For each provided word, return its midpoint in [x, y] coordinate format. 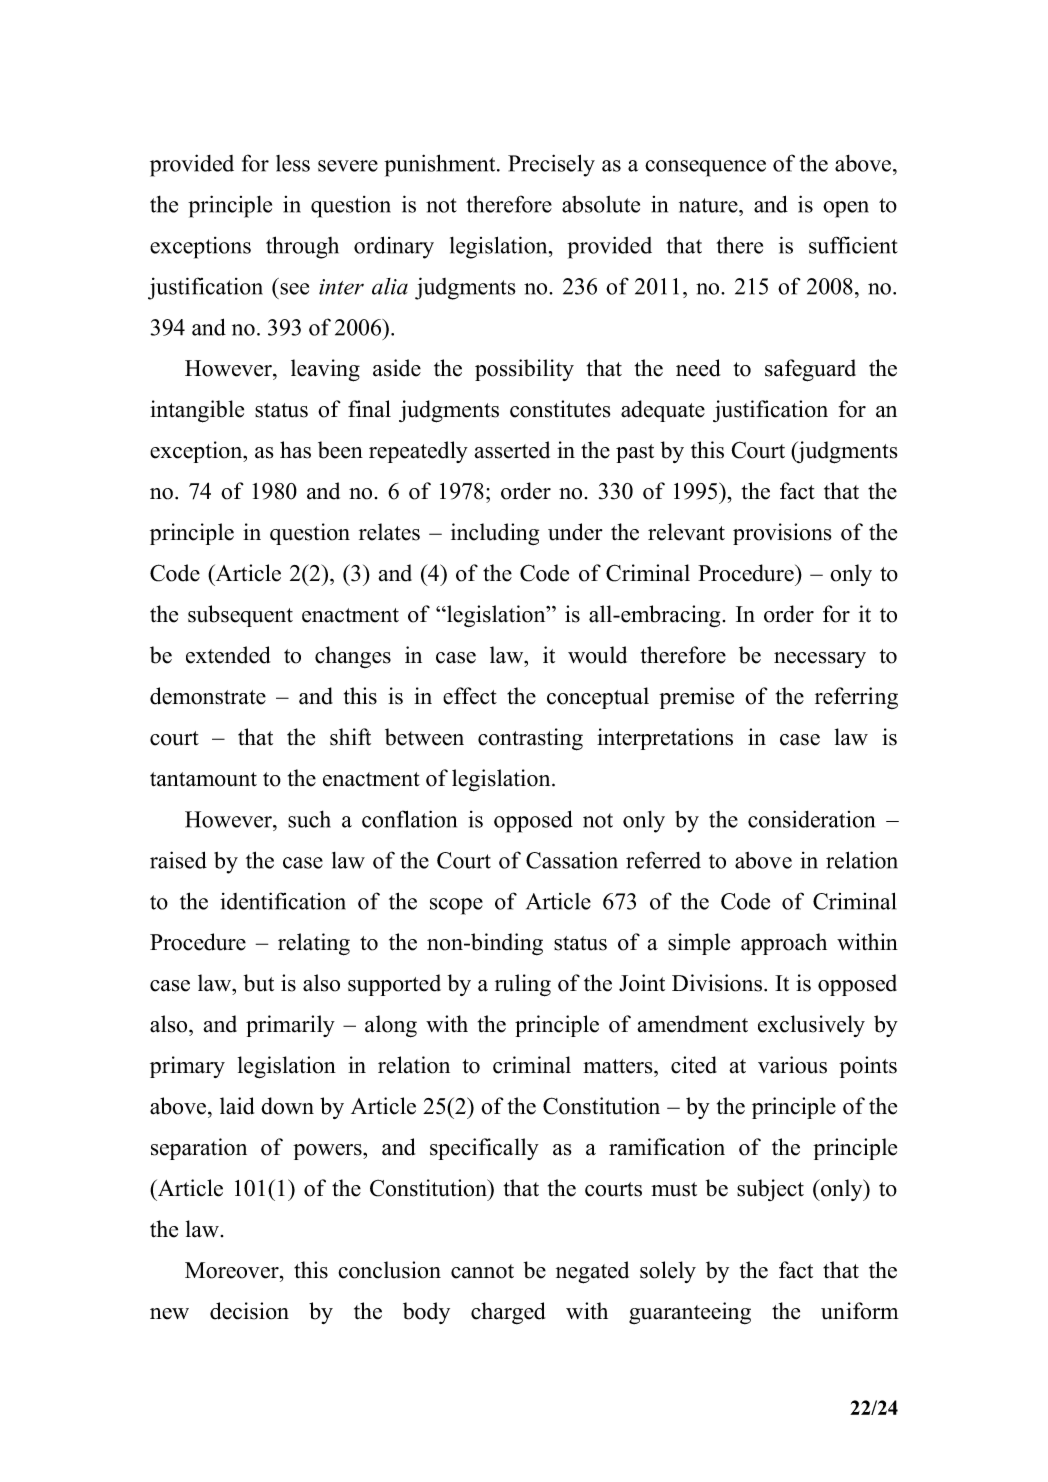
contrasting [530, 739]
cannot [482, 1271]
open [846, 209]
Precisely [551, 165]
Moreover [233, 1270]
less [293, 163]
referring [856, 698]
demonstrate [208, 696]
